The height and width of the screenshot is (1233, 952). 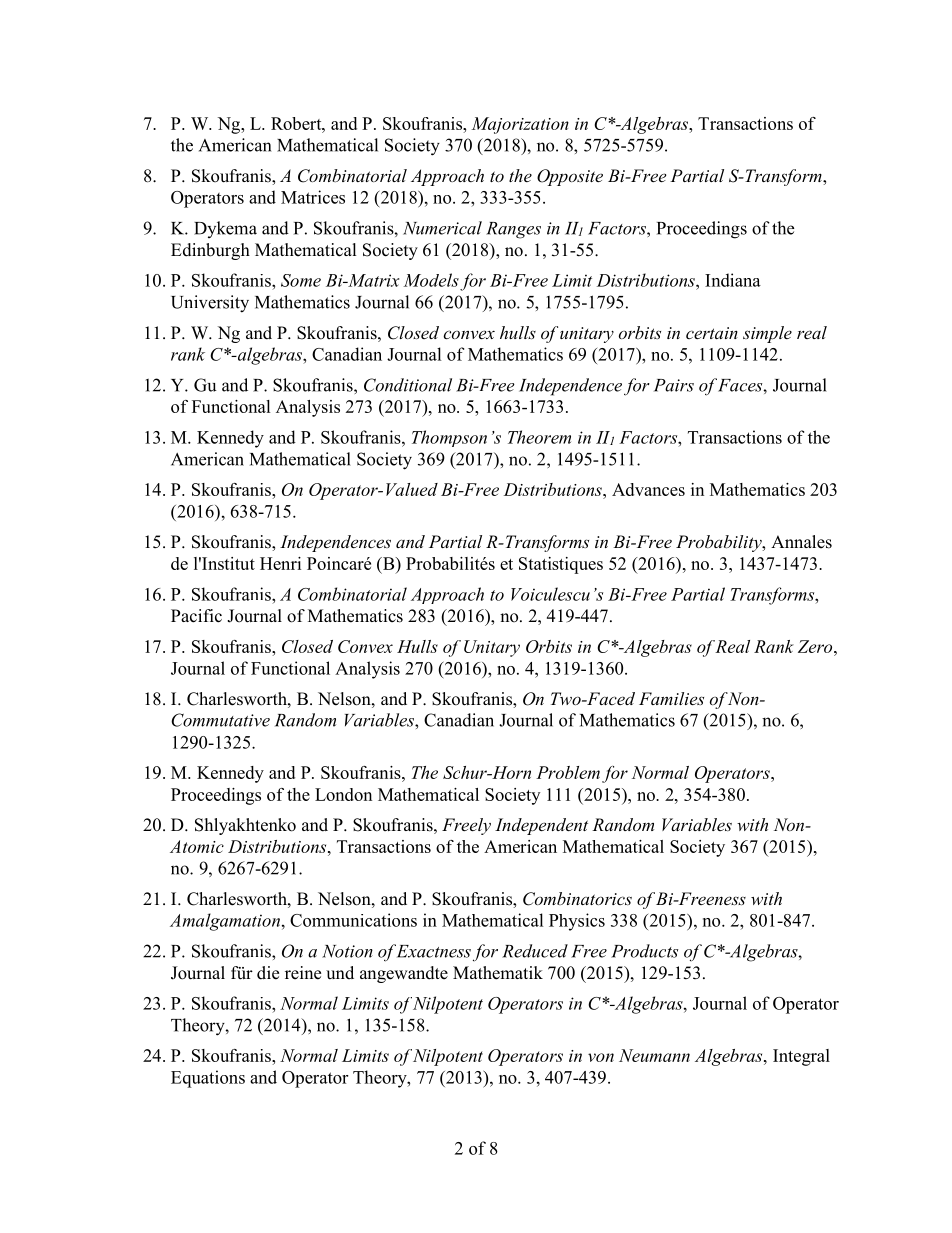 I want to click on Equations, so click(x=208, y=1079).
